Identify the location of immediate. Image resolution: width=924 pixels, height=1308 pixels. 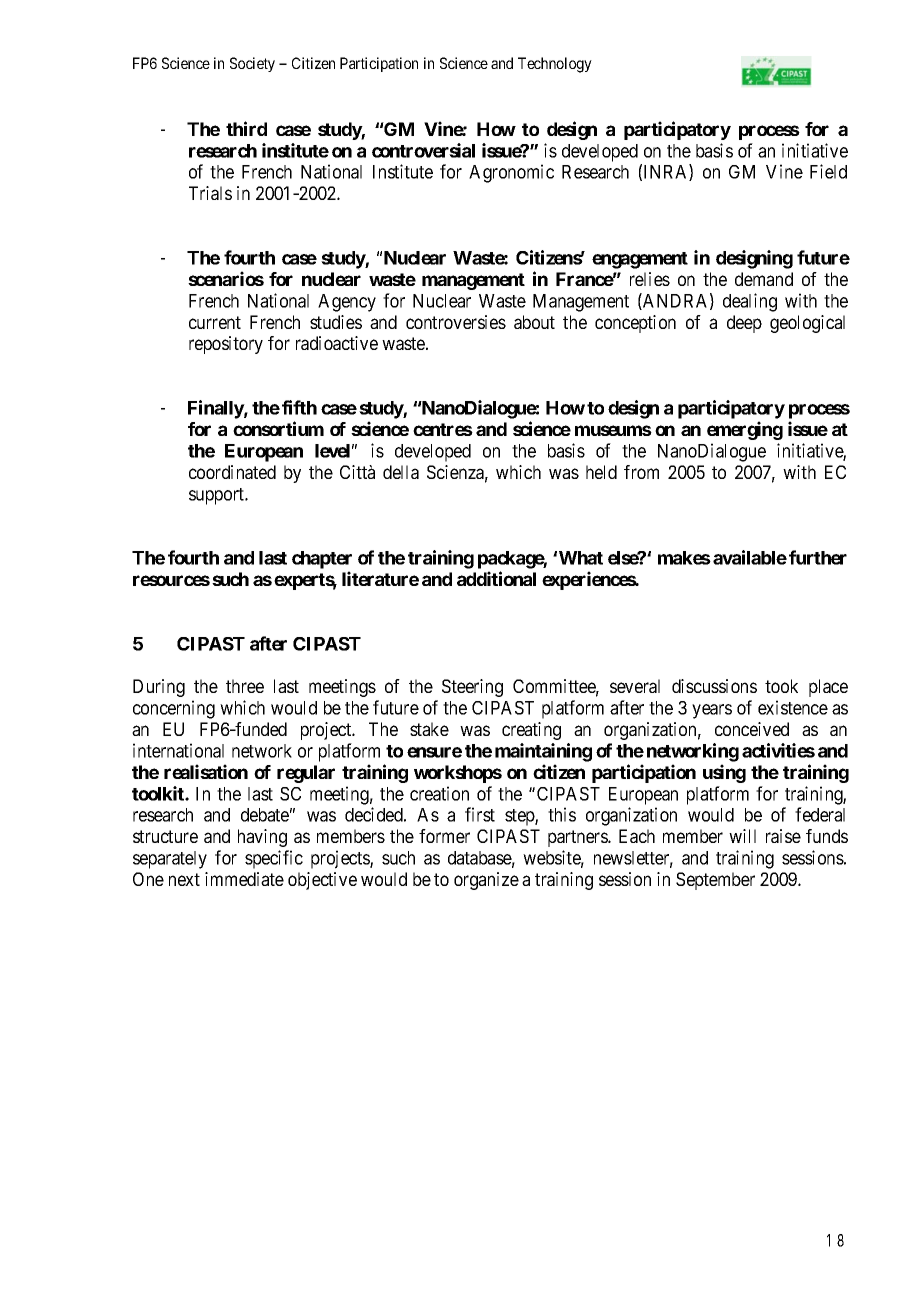
(244, 879).
